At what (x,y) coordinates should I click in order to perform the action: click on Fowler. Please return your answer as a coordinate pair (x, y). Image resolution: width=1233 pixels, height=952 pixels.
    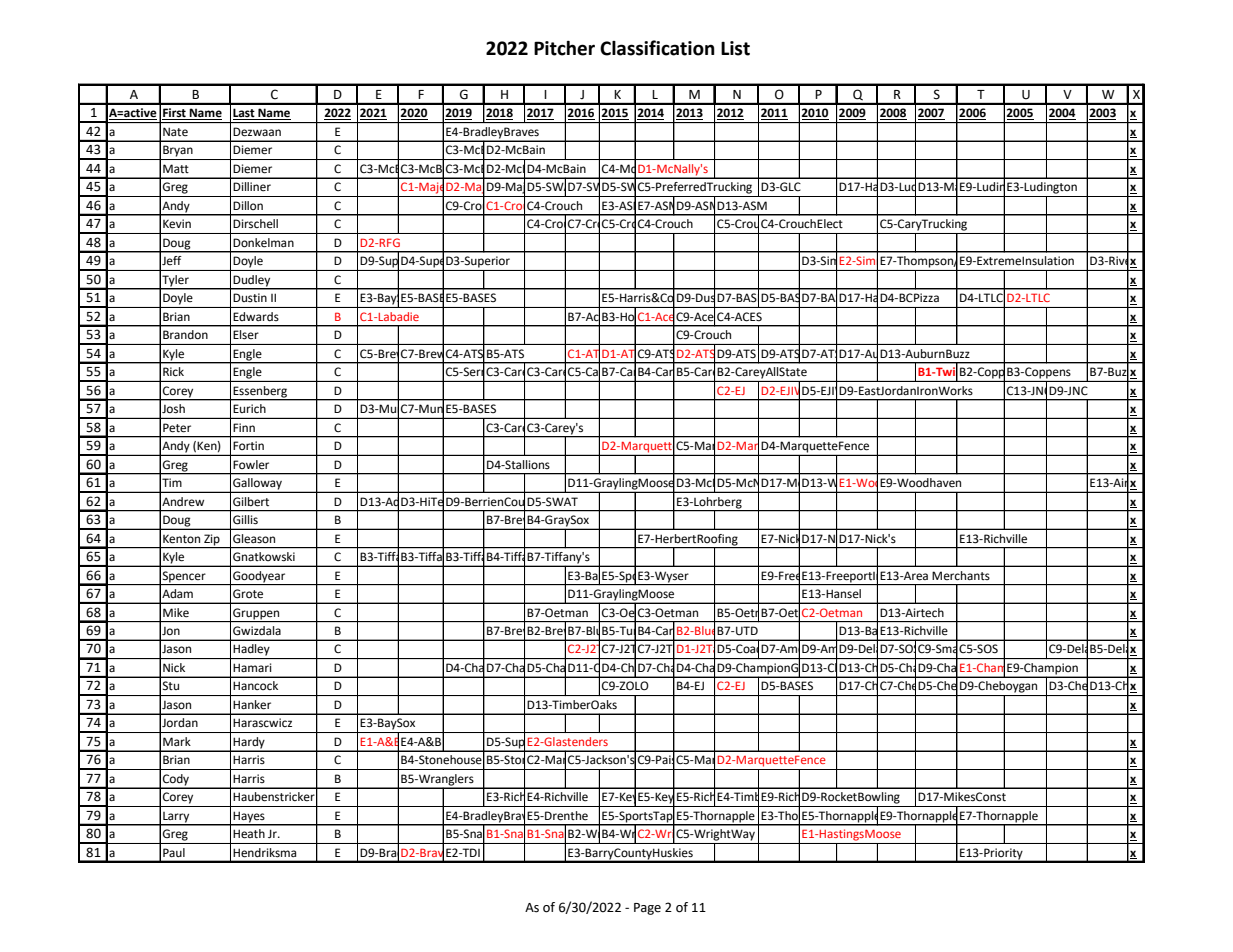
    Looking at the image, I should click on (251, 464).
